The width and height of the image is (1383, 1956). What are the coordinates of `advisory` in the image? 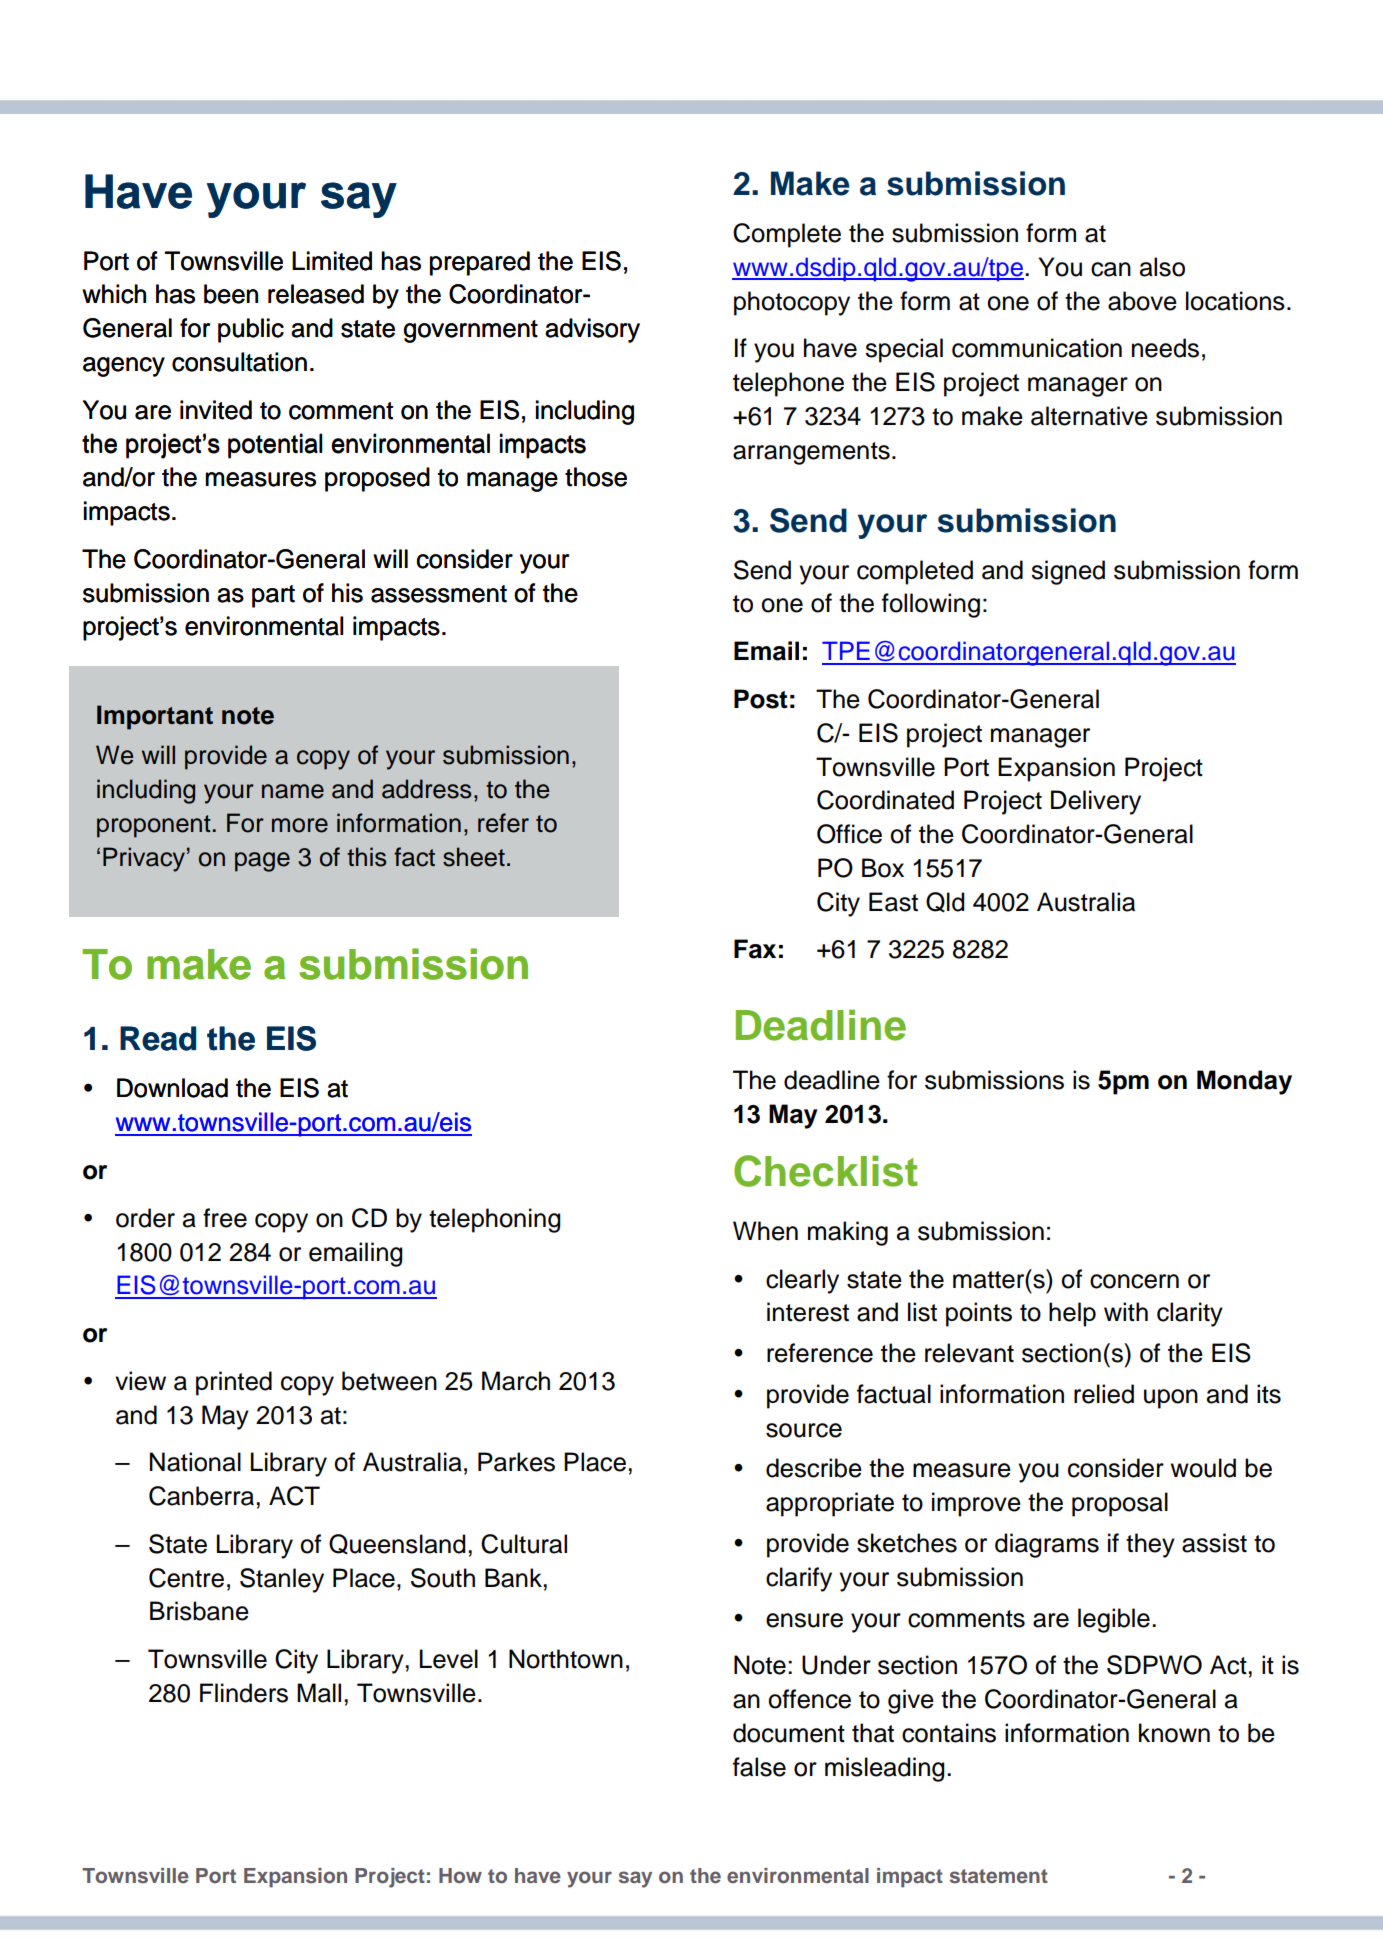 It's located at (592, 330).
